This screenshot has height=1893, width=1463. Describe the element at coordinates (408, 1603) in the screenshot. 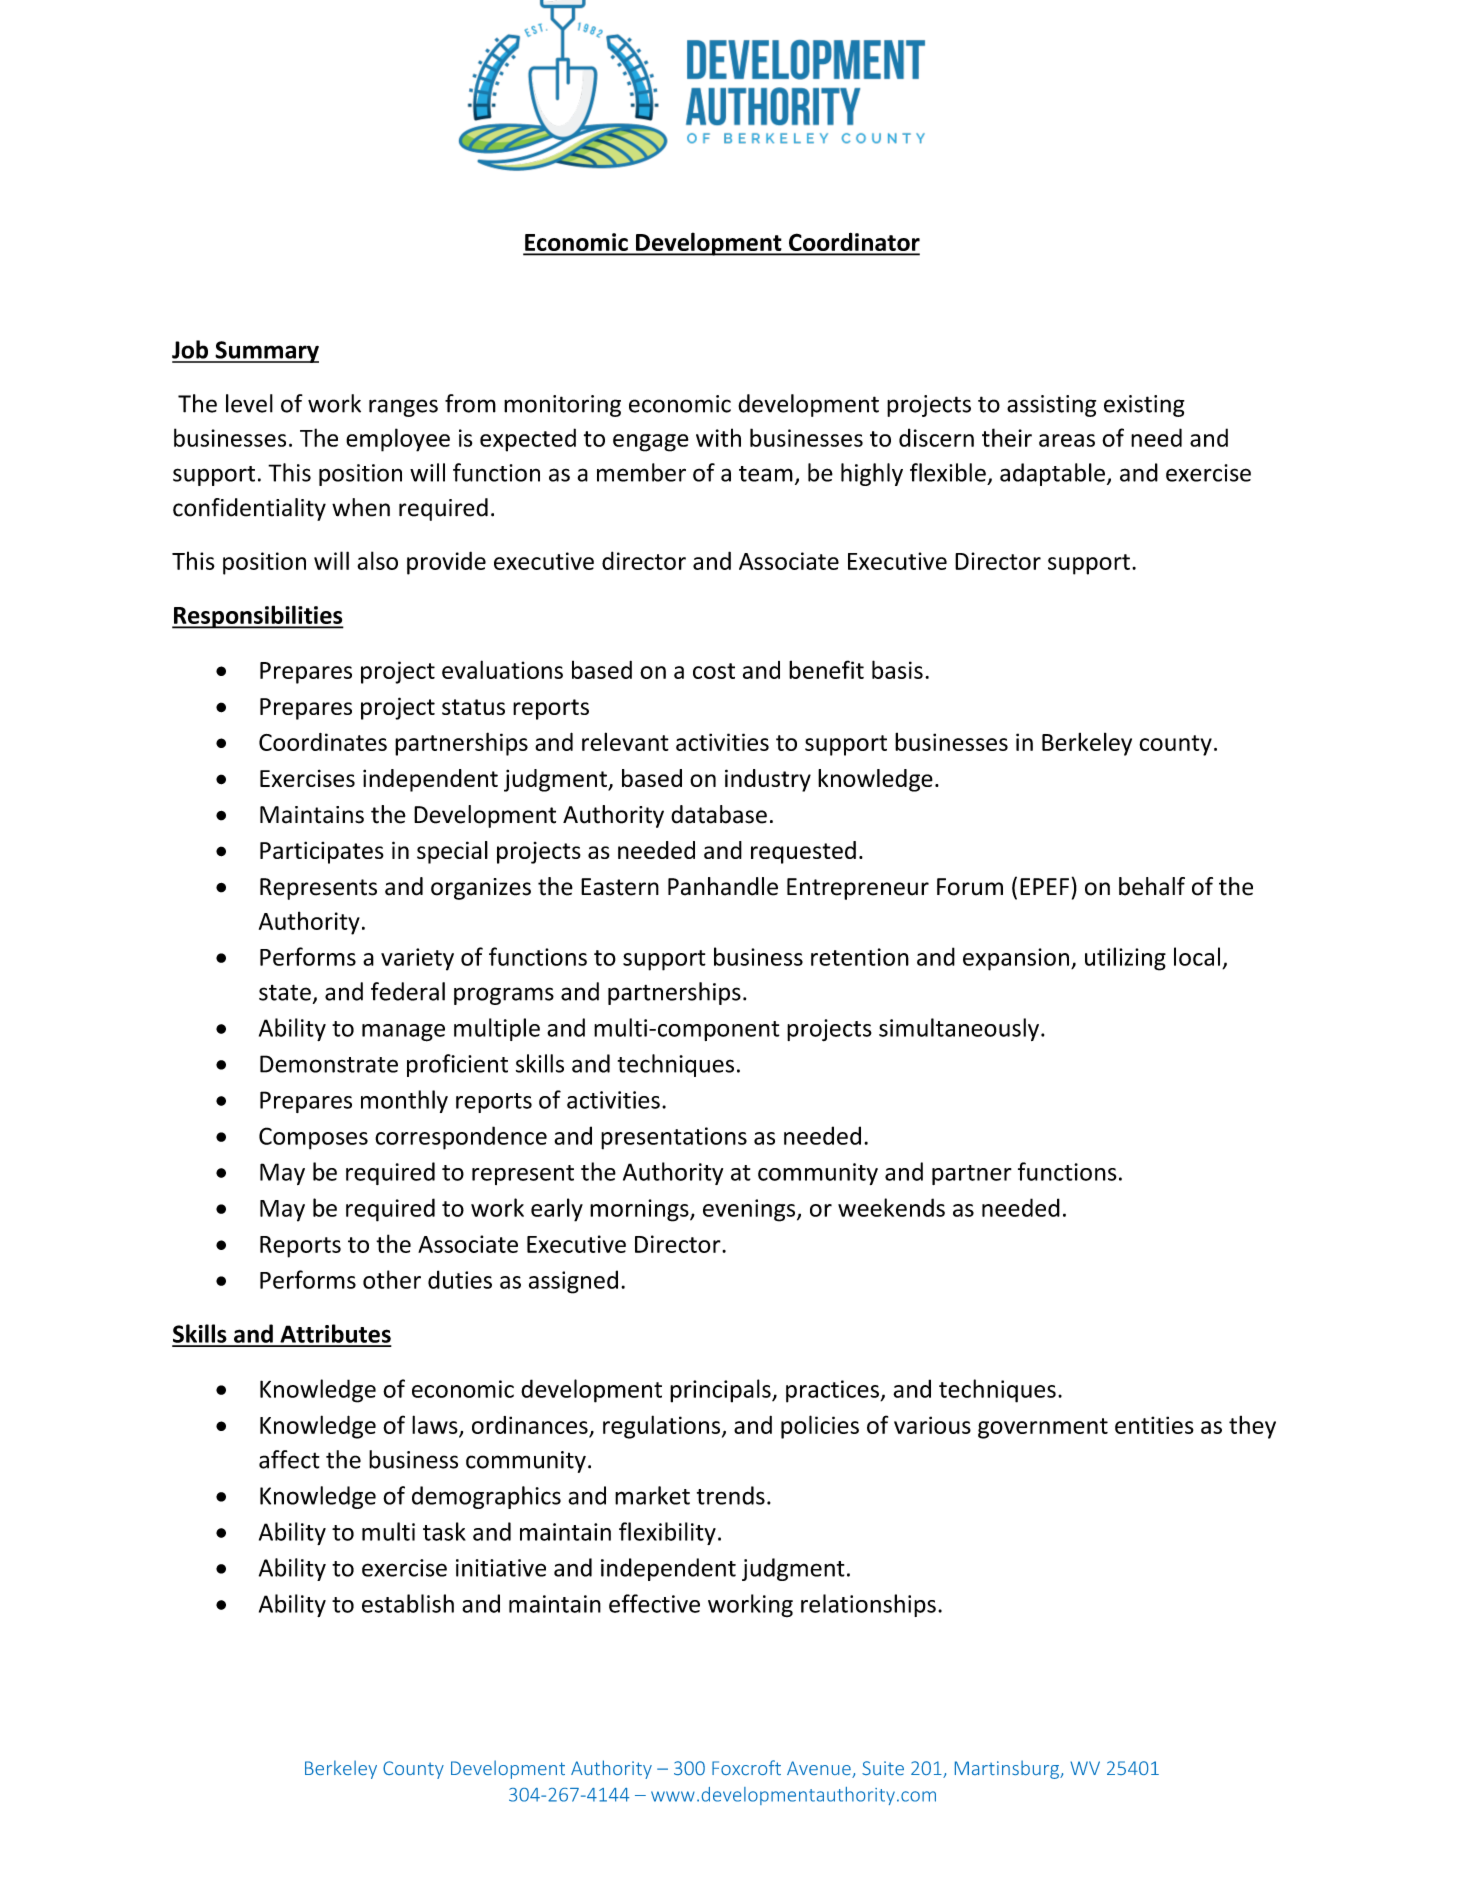

I see `establish` at that location.
